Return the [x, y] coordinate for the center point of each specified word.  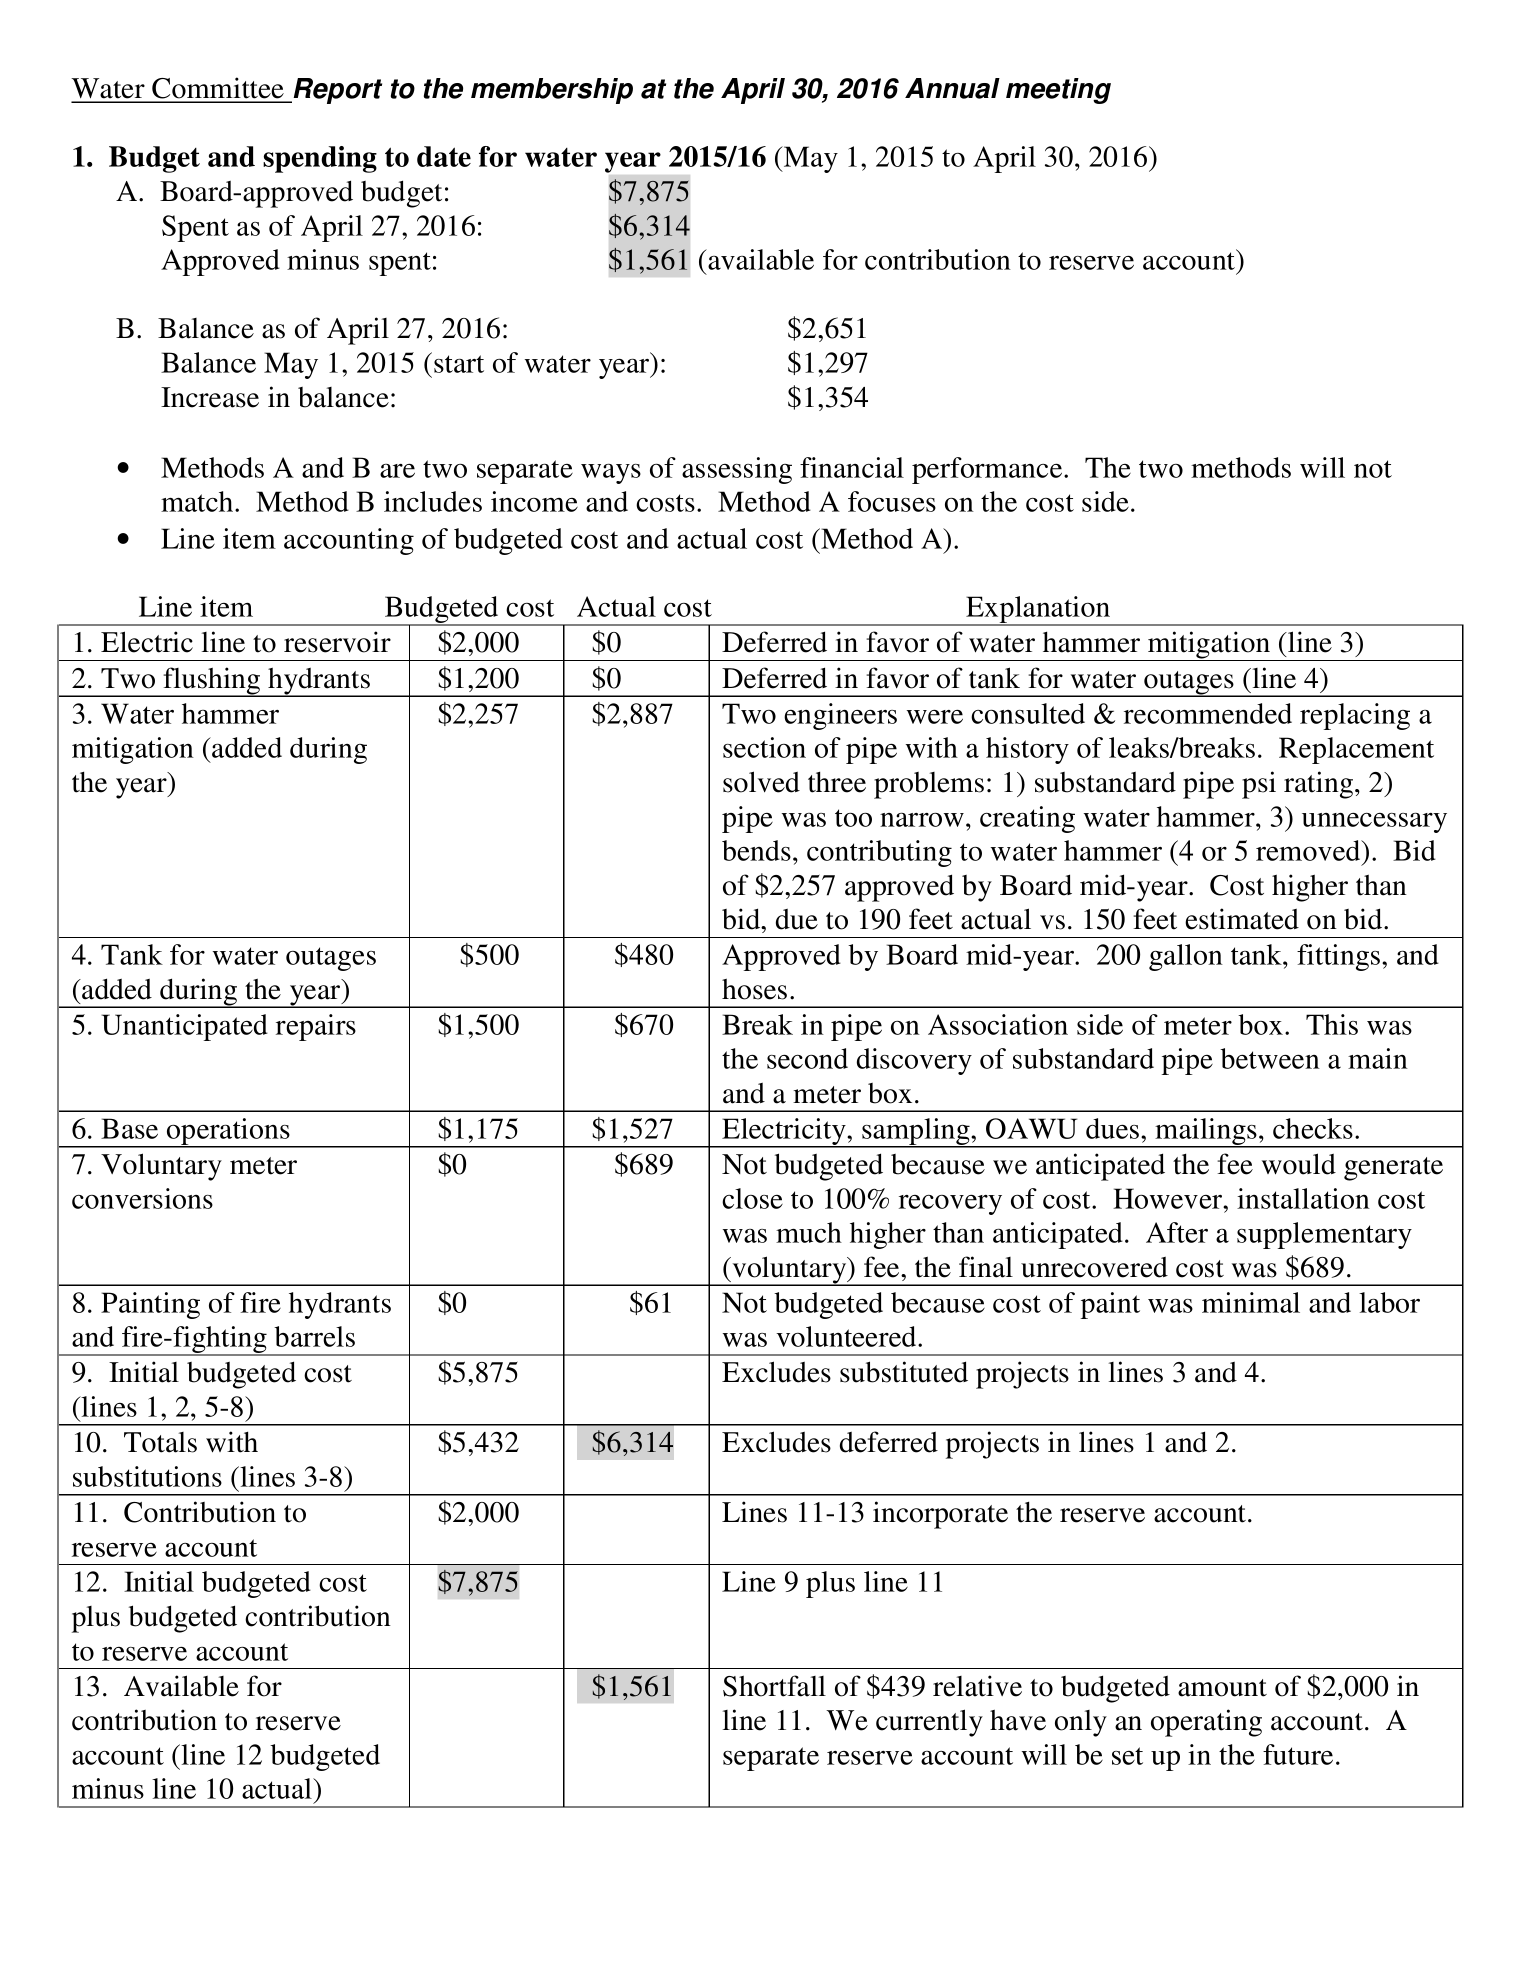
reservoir [337, 642]
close [752, 1198]
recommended [1208, 713]
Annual [952, 88]
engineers [840, 716]
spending [320, 159]
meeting [1058, 91]
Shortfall [774, 1686]
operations [228, 1133]
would [1299, 1164]
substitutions [147, 1476]
